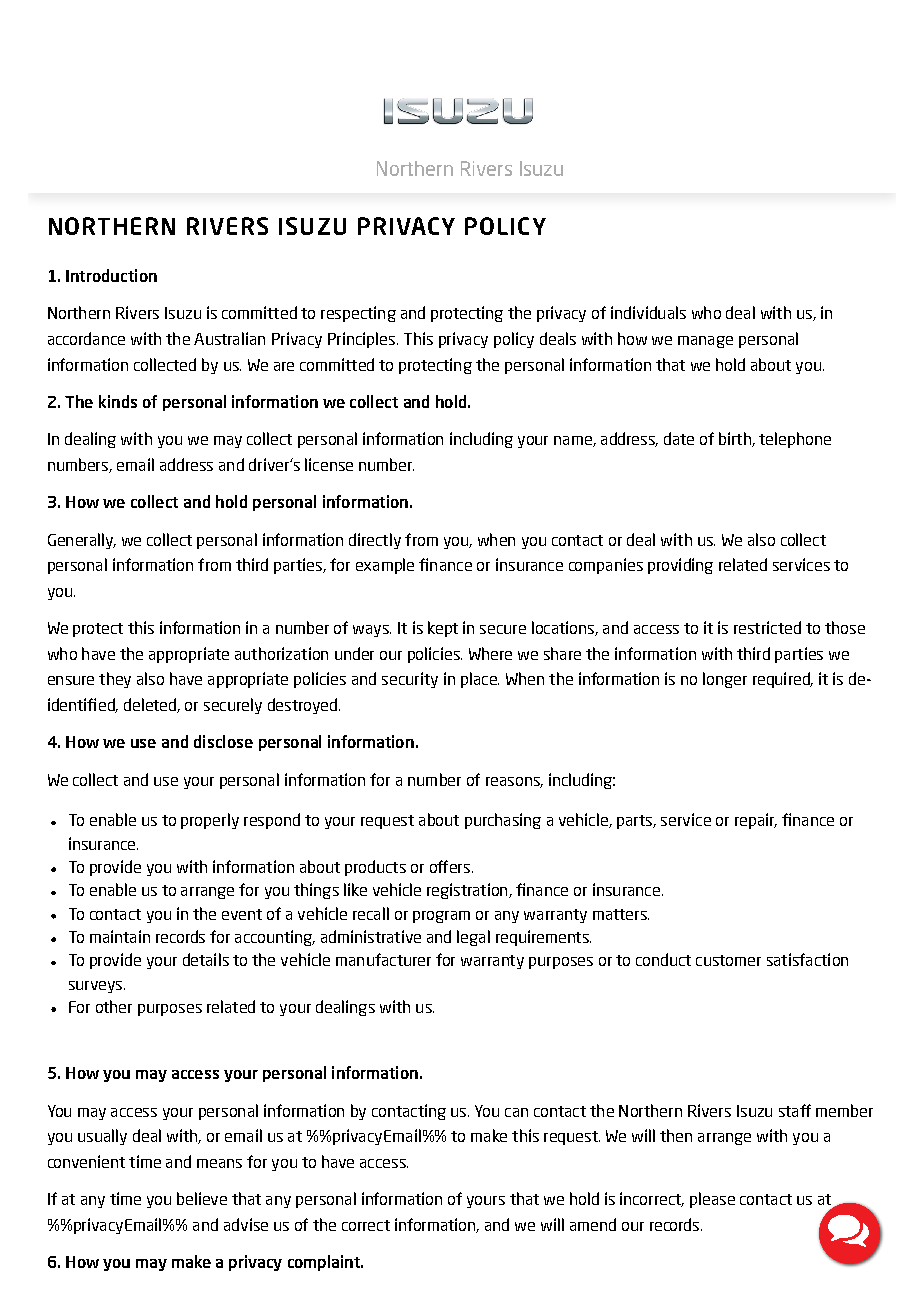 The height and width of the image is (1308, 924). Describe the element at coordinates (725, 680) in the image. I see `longer` at that location.
